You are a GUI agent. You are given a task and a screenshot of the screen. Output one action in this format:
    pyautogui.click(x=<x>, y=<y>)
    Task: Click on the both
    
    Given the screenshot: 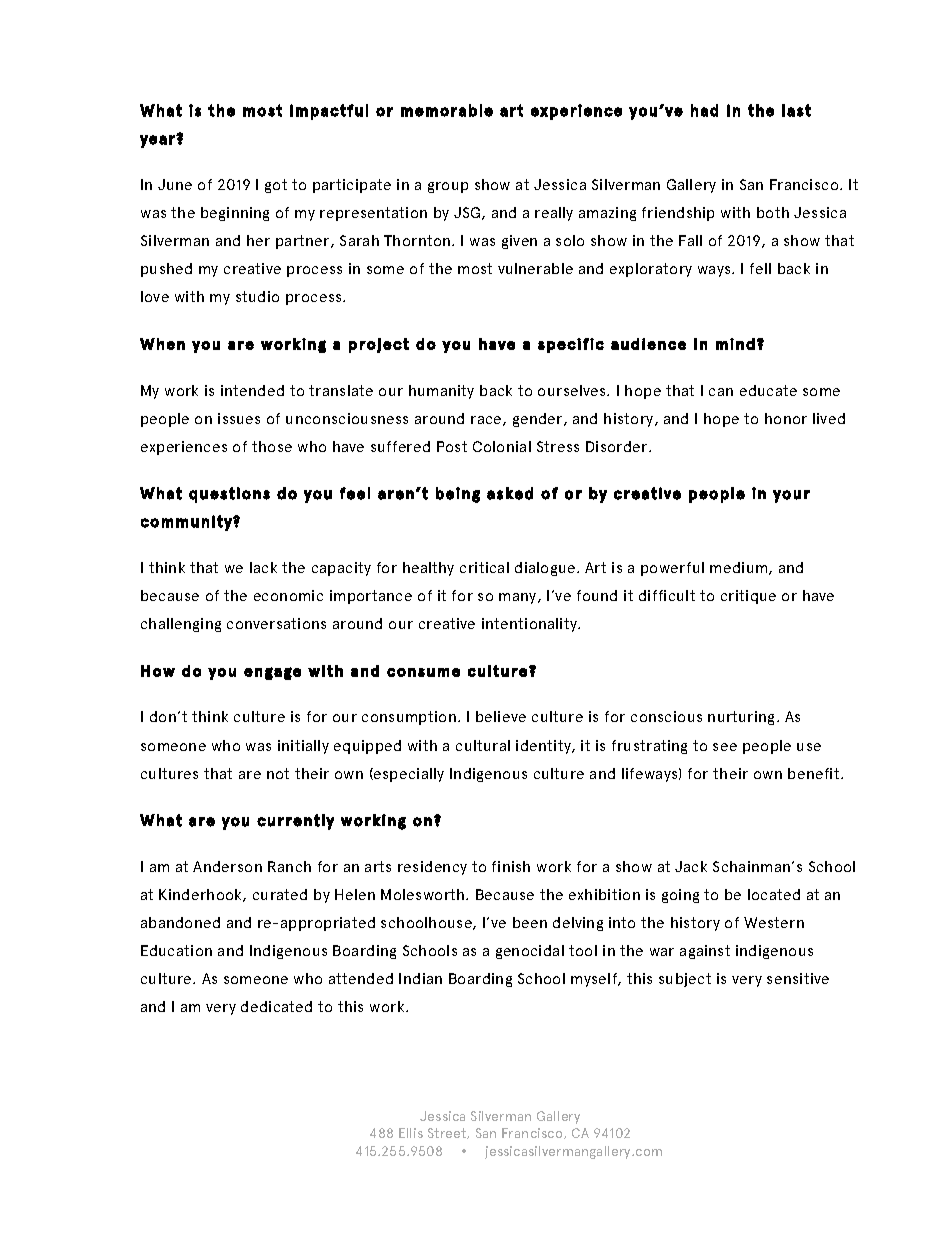 What is the action you would take?
    pyautogui.click(x=773, y=212)
